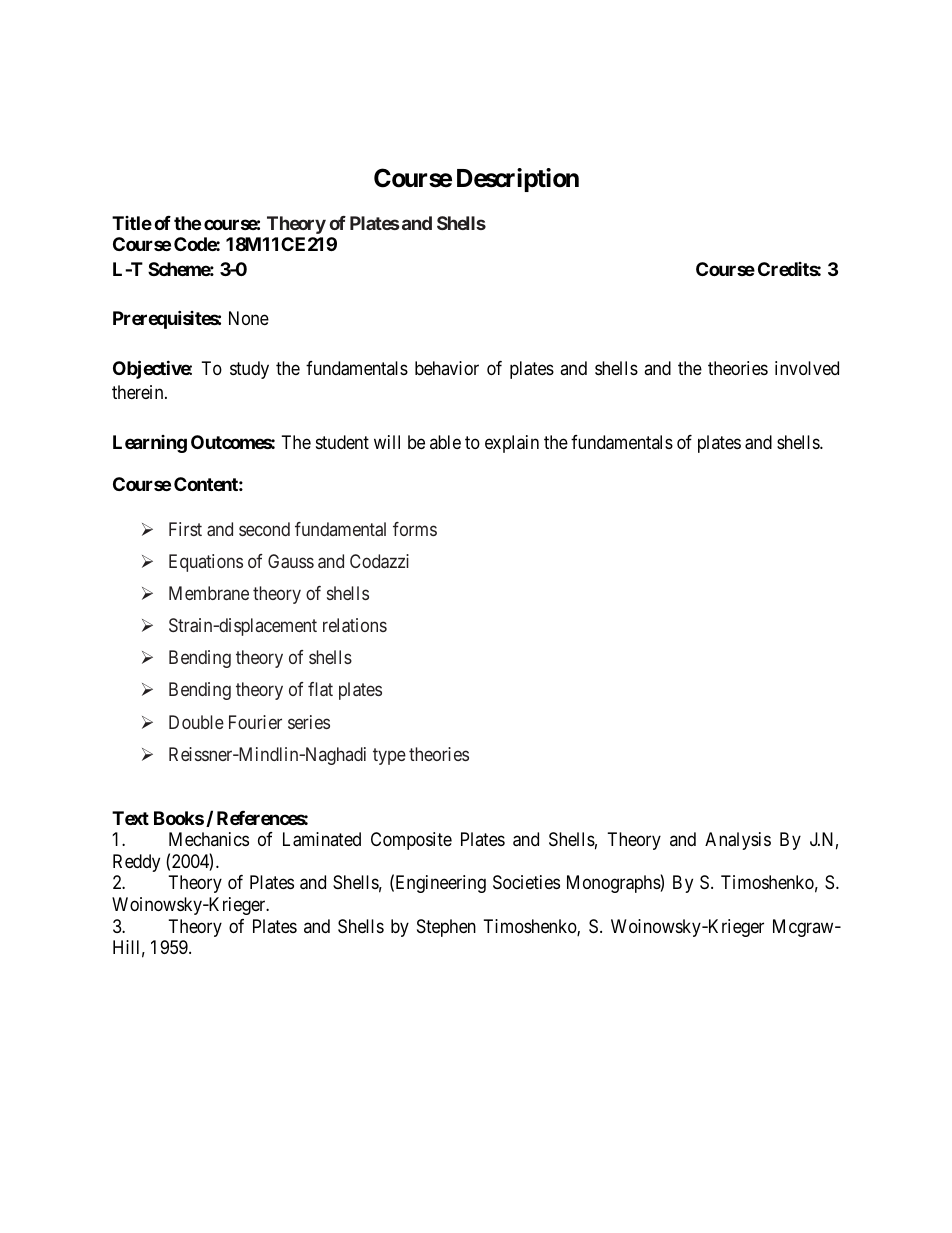  I want to click on Analysis, so click(738, 841).
